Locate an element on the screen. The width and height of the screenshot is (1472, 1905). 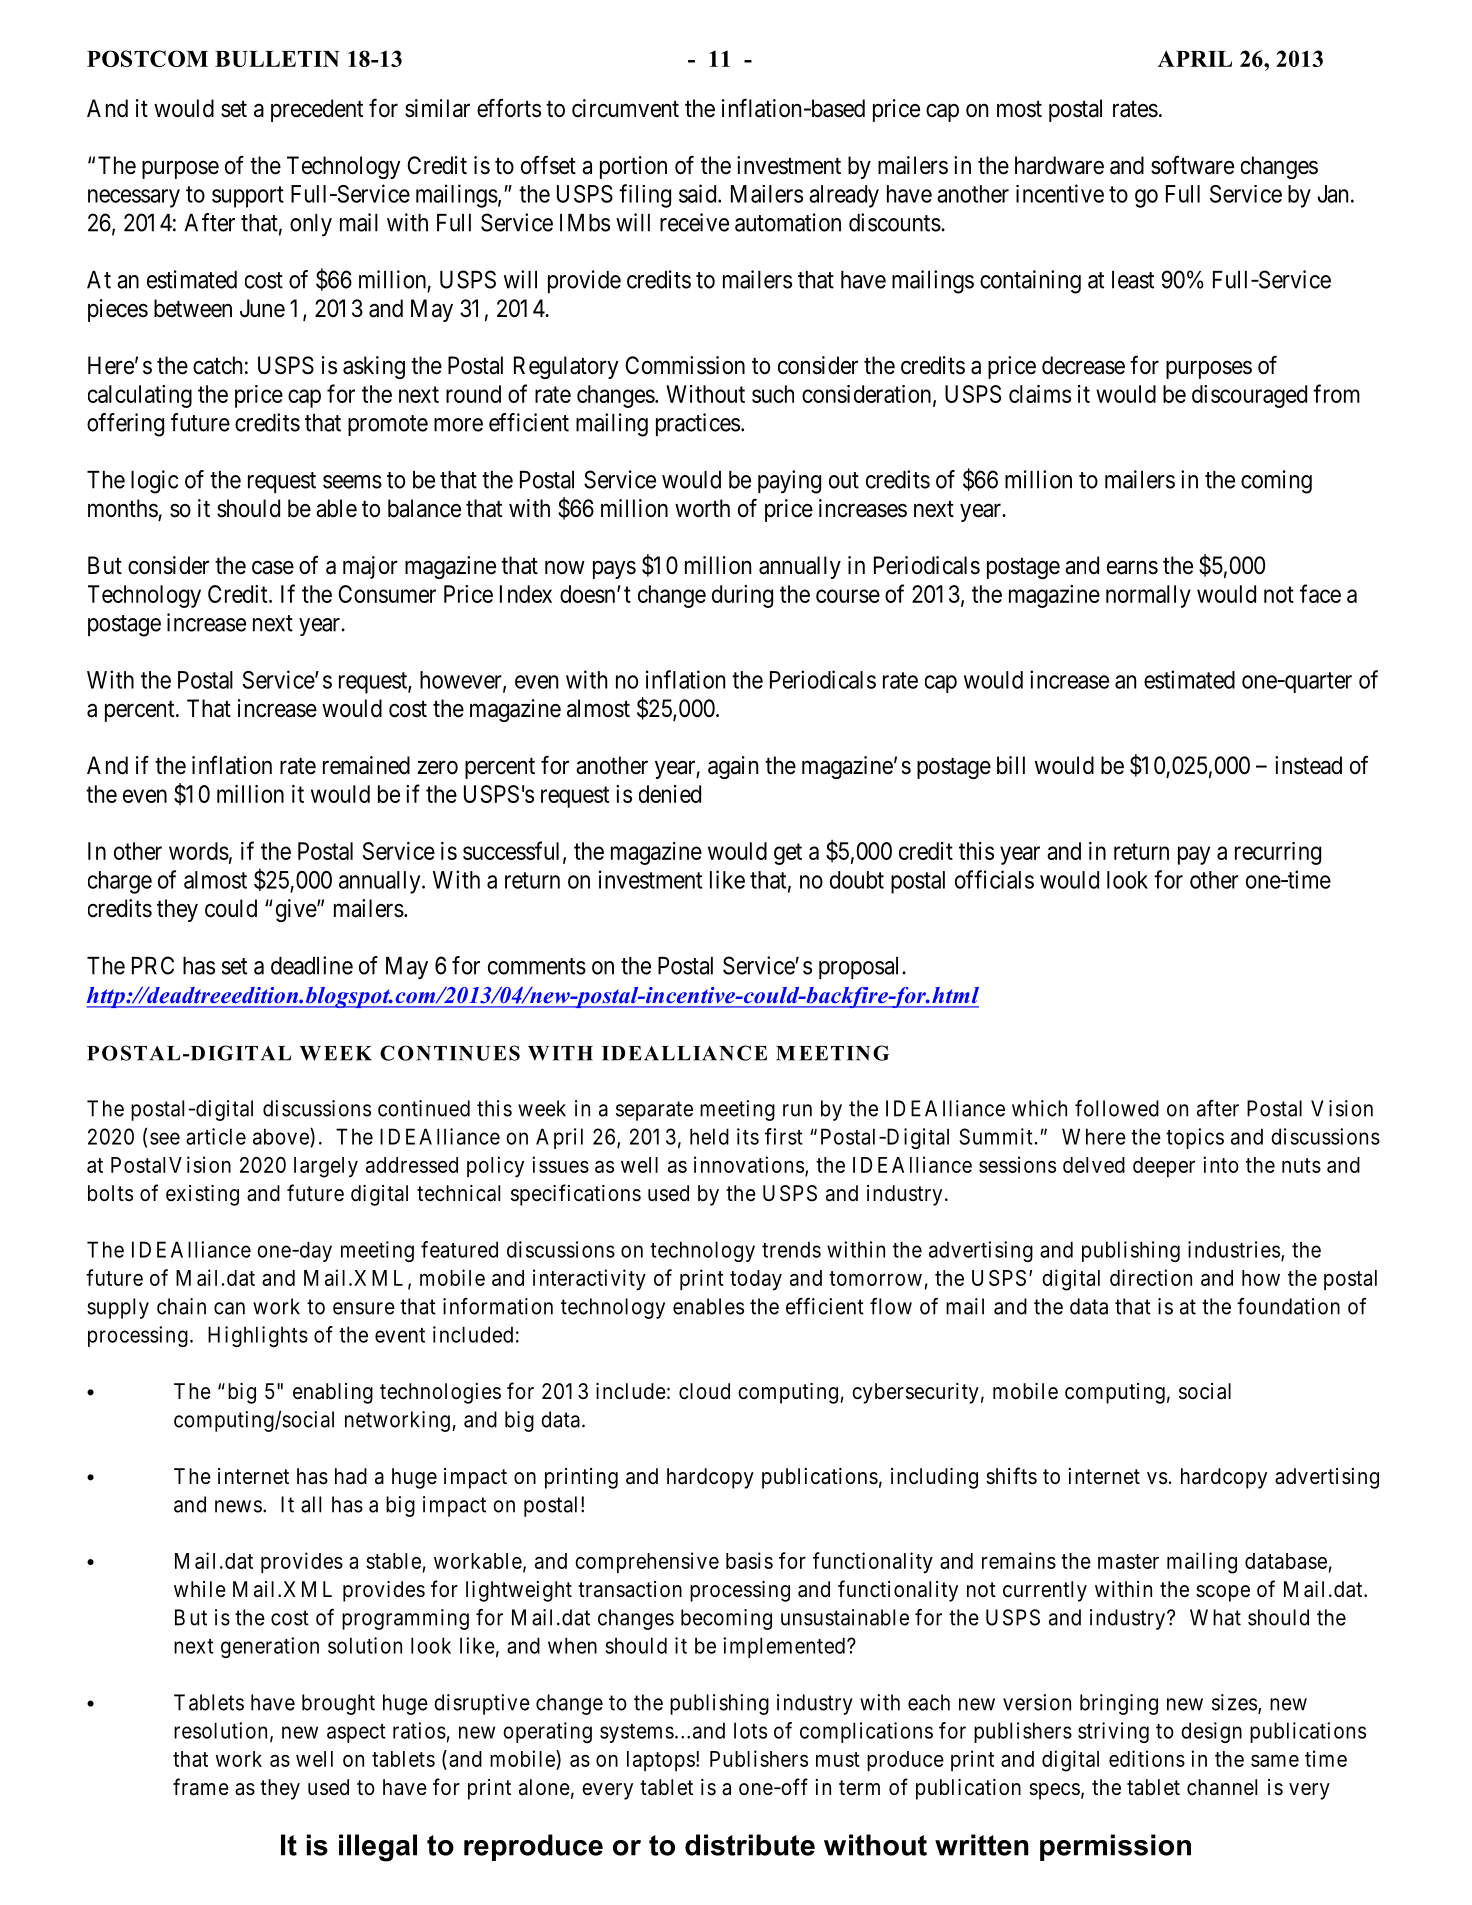
deadline is located at coordinates (312, 965).
